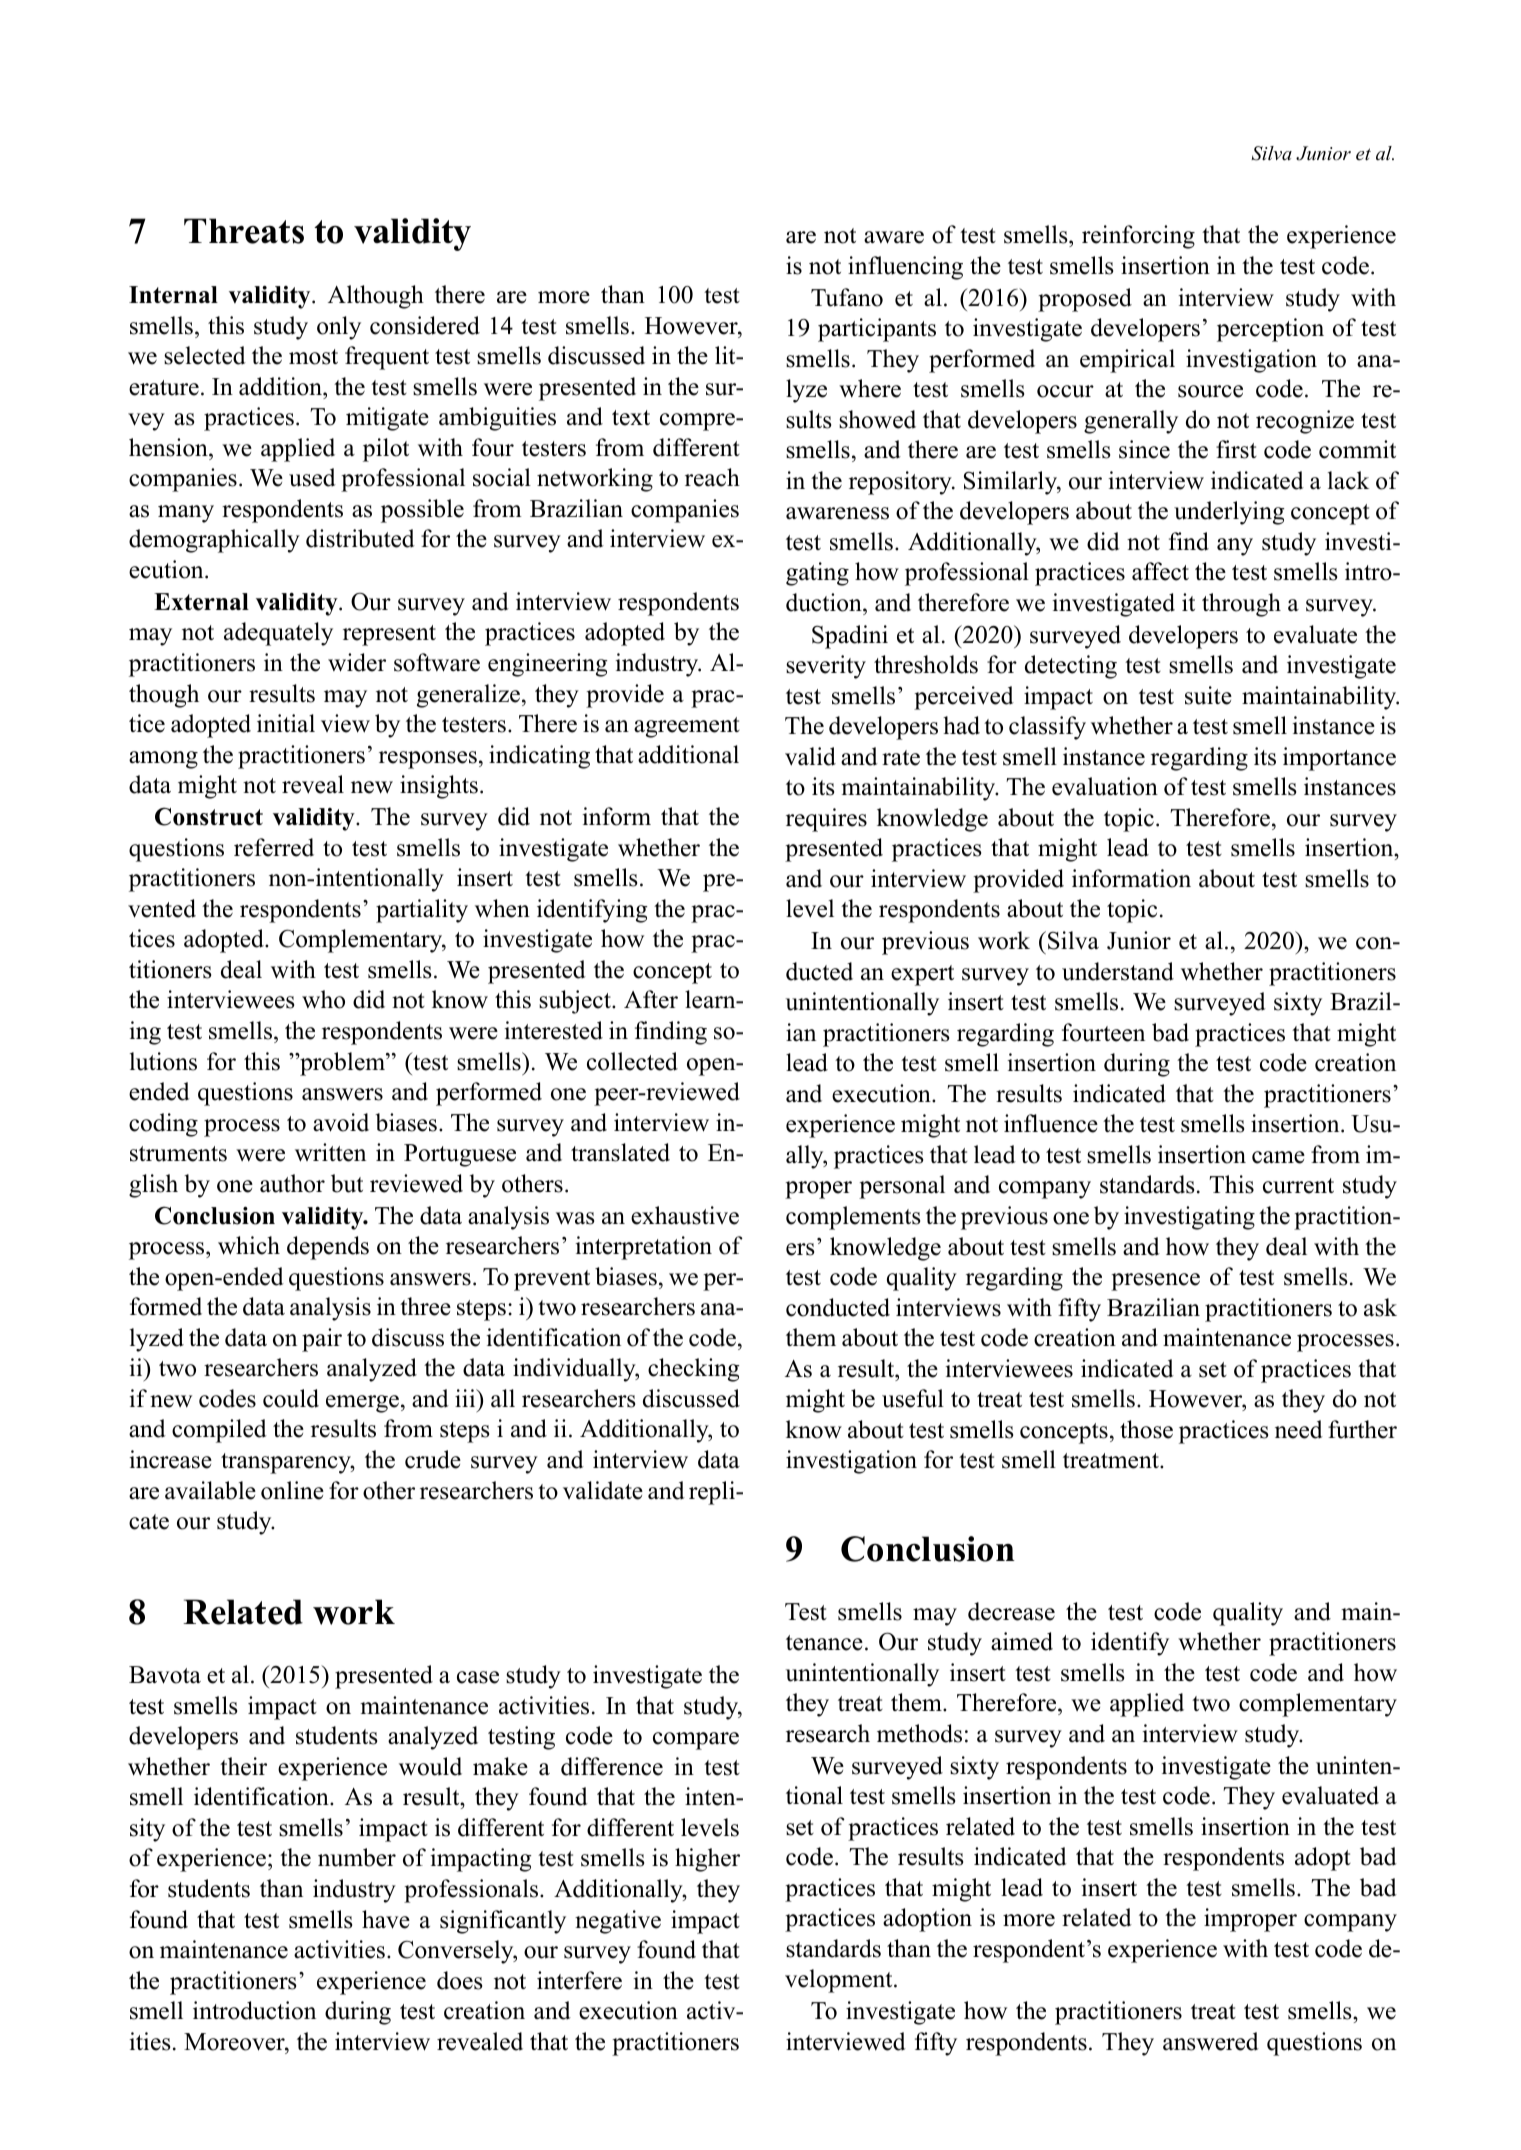  What do you see at coordinates (1278, 1157) in the page?
I see `came` at bounding box center [1278, 1157].
